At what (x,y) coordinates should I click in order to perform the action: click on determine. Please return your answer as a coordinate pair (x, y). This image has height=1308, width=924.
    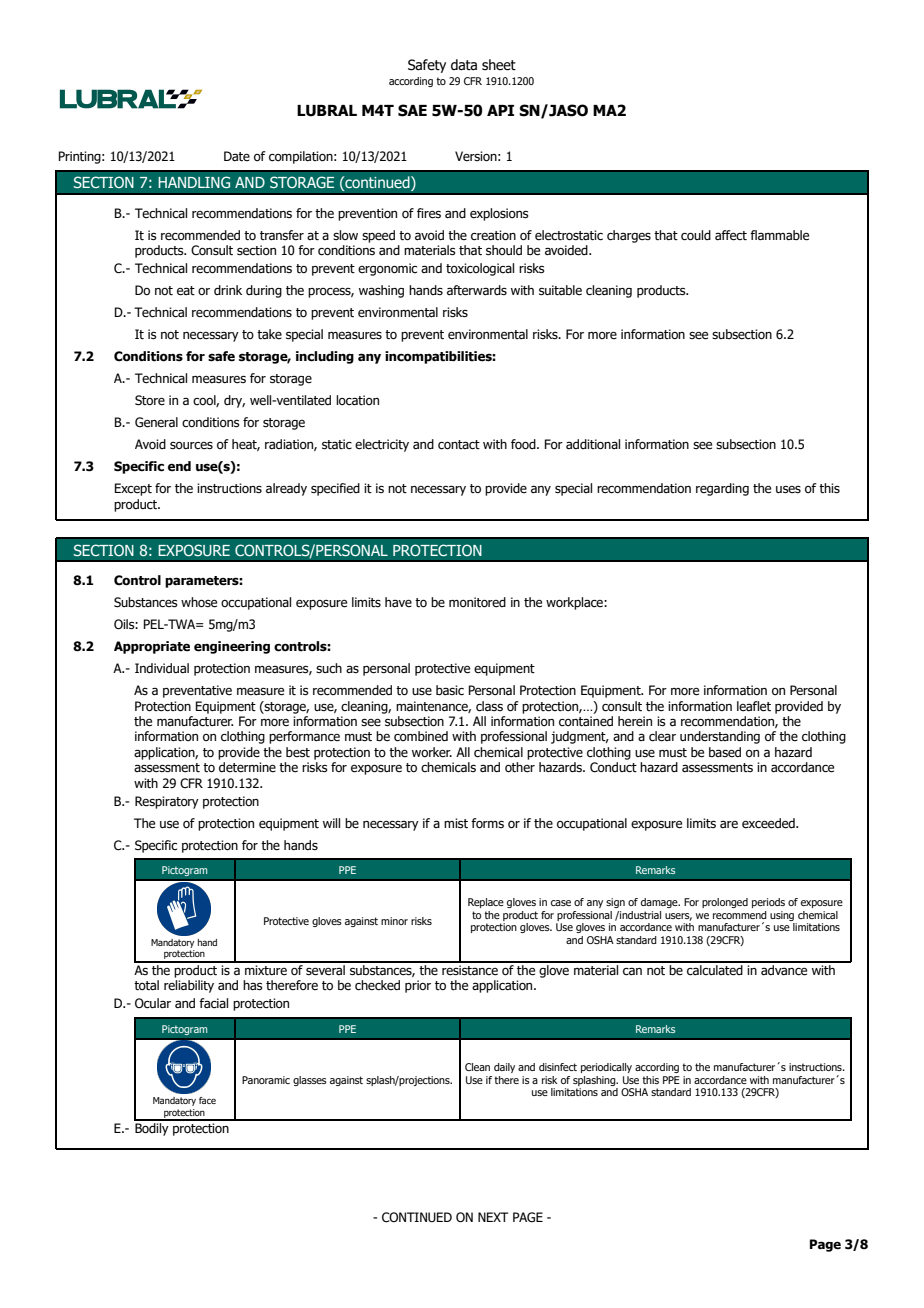
    Looking at the image, I should click on (247, 767).
